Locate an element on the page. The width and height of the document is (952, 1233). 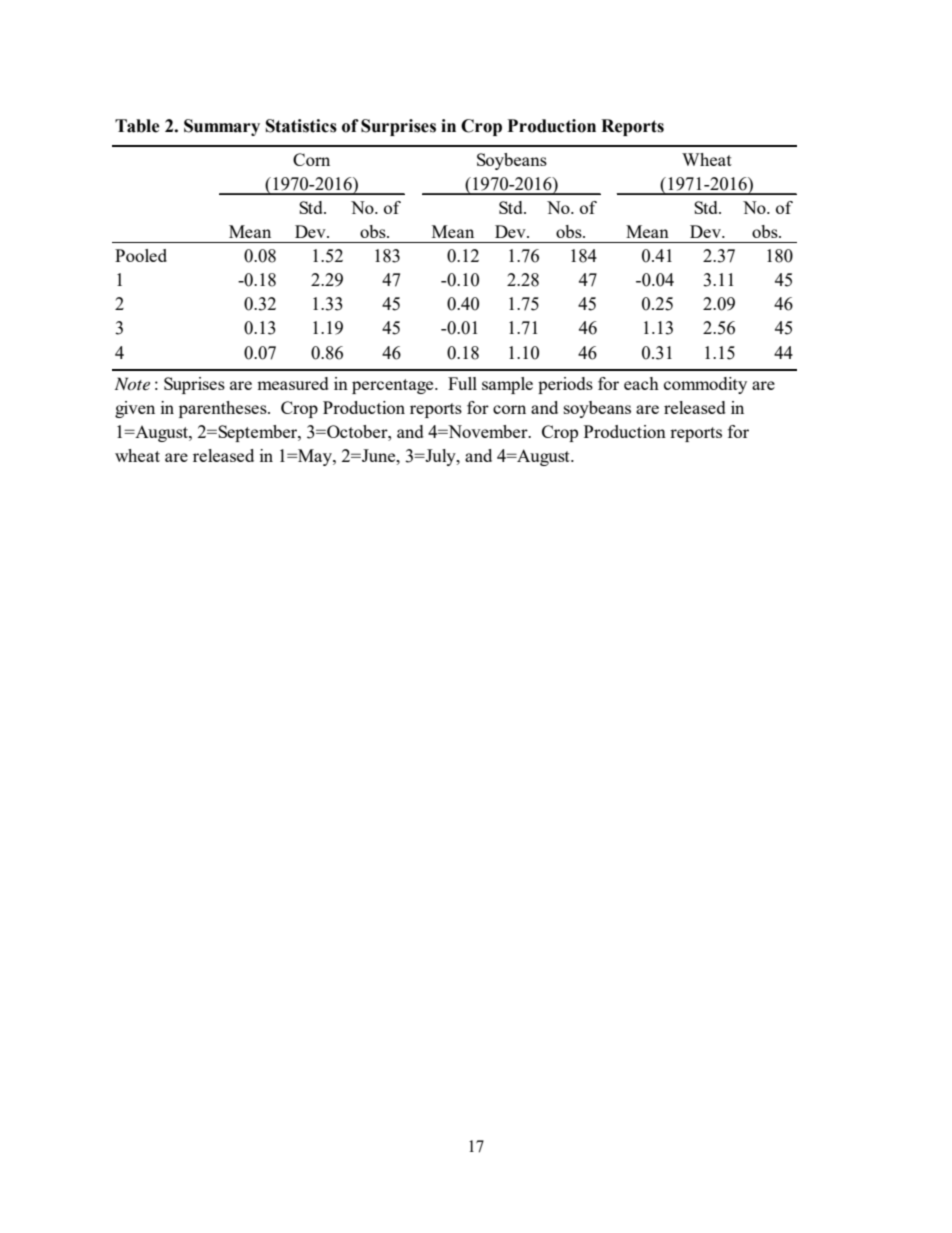
Statistics is located at coordinates (301, 126).
